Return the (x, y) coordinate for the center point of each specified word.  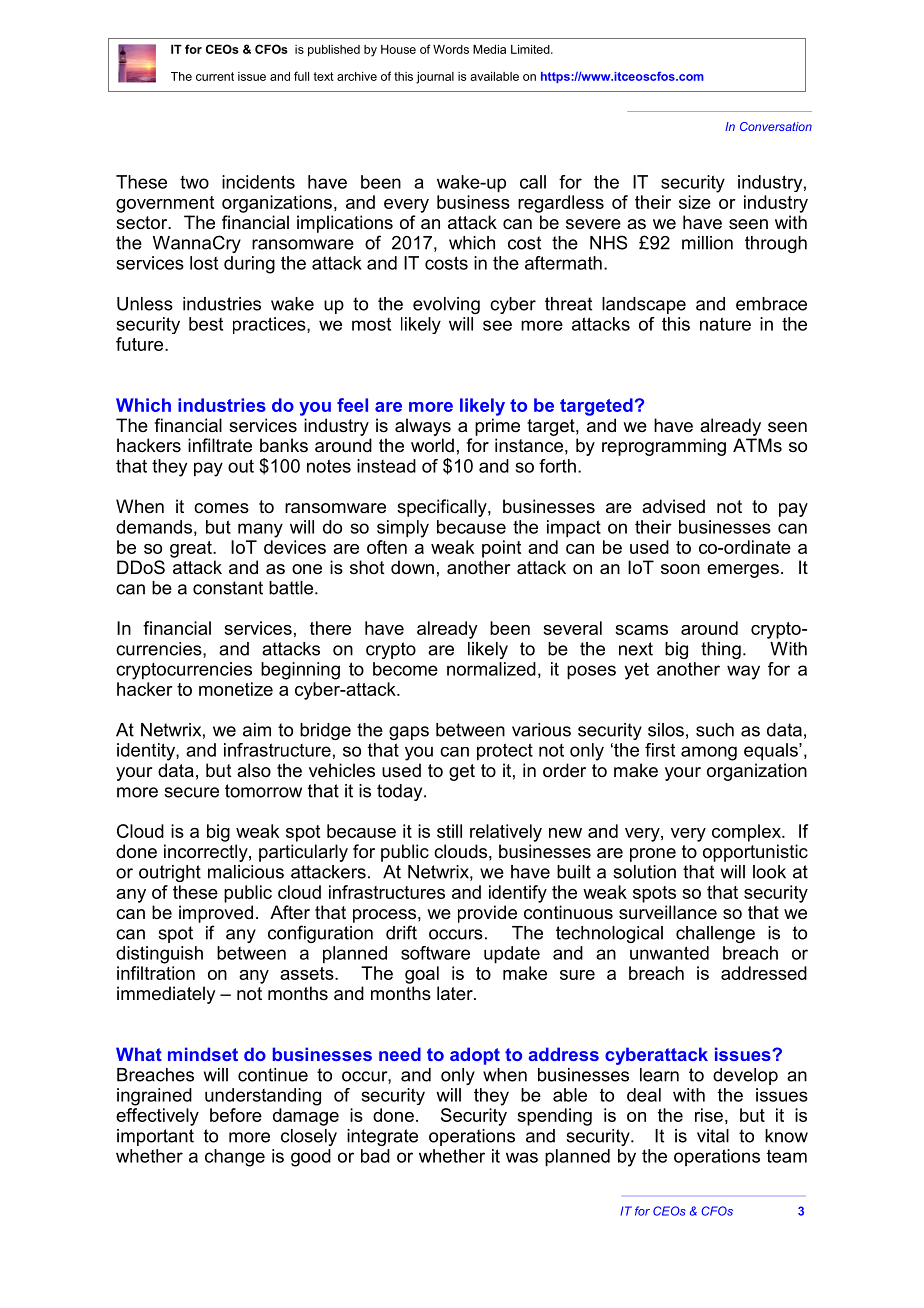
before (236, 1115)
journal (435, 78)
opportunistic (755, 853)
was (522, 1157)
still (449, 831)
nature (725, 324)
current (215, 76)
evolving (446, 305)
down (412, 567)
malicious (246, 872)
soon (680, 569)
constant (228, 588)
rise (709, 1115)
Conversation (776, 126)
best (206, 324)
